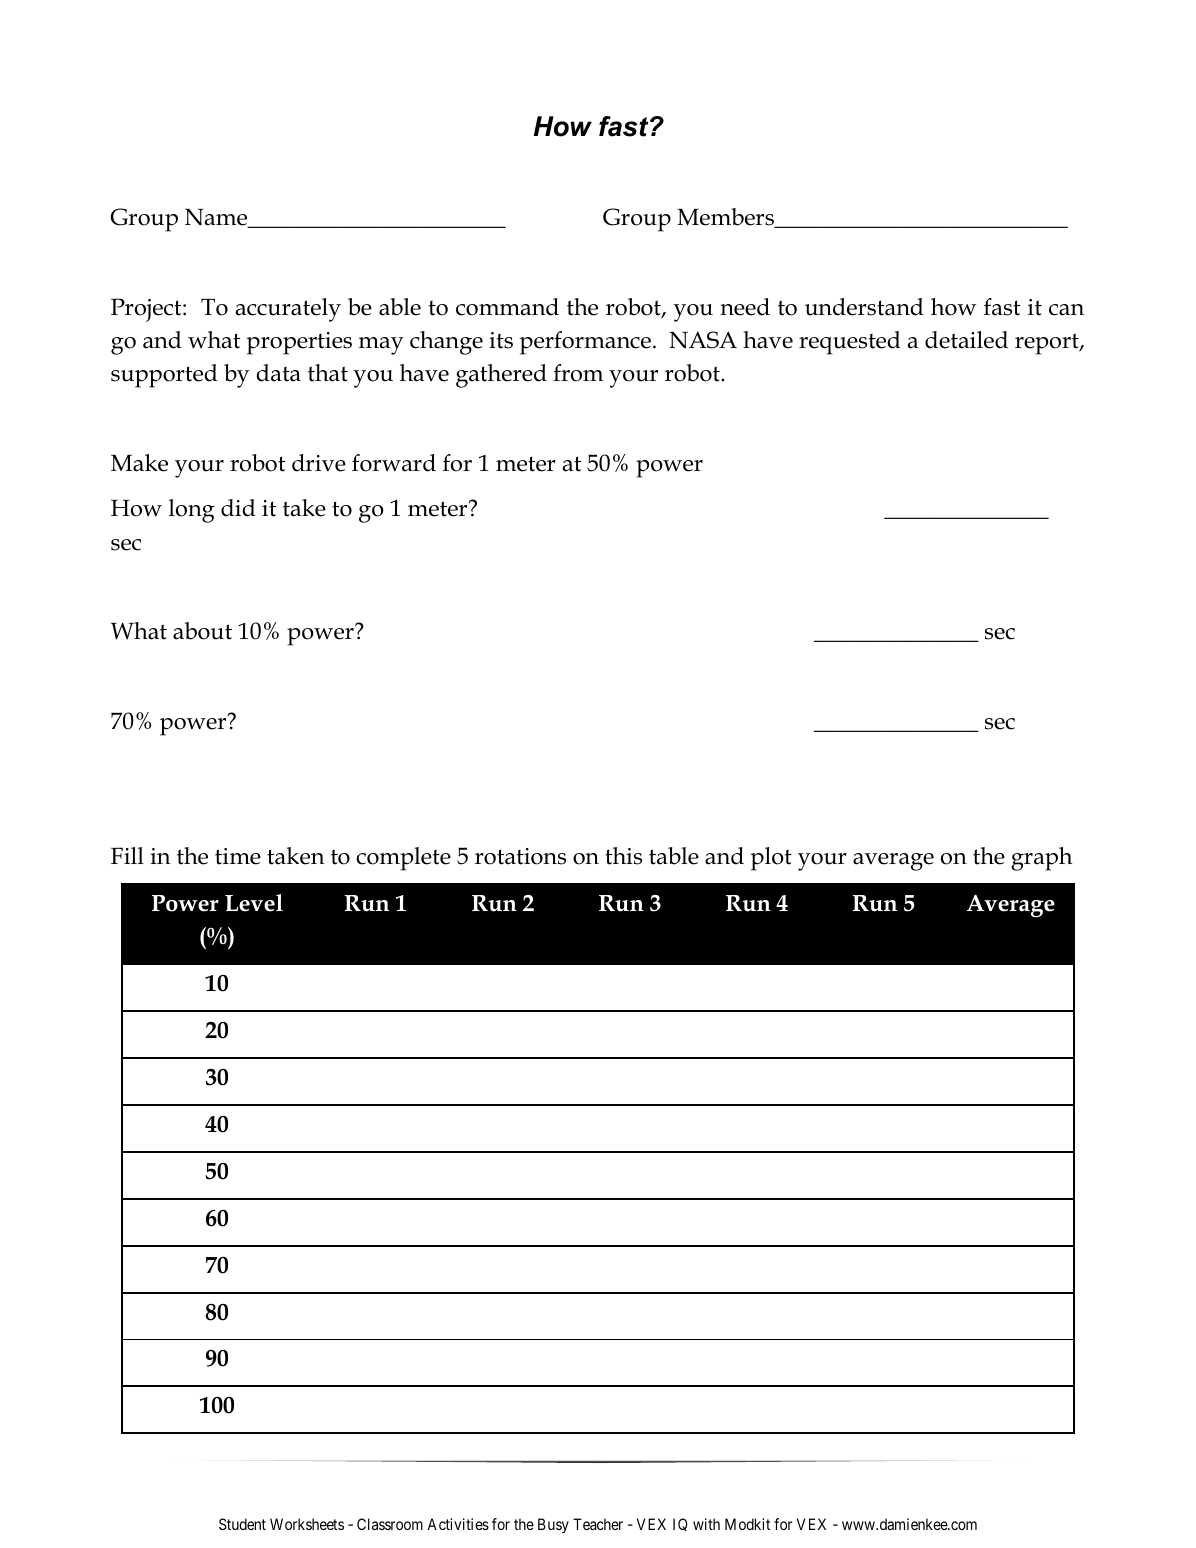 Image resolution: width=1196 pixels, height=1548 pixels. Describe the element at coordinates (706, 1524) in the document. I see `with` at that location.
